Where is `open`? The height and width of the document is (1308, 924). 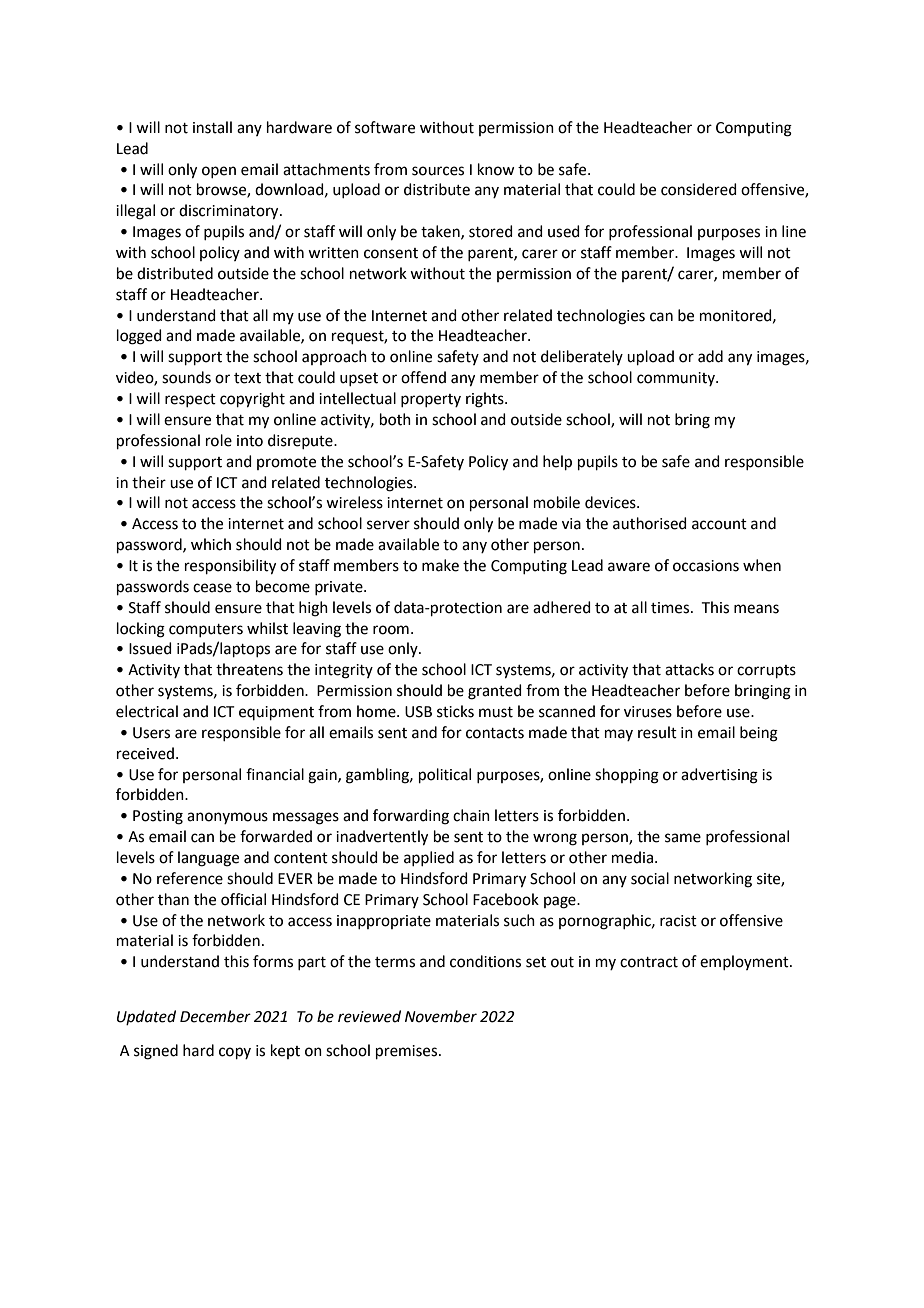 open is located at coordinates (219, 172).
